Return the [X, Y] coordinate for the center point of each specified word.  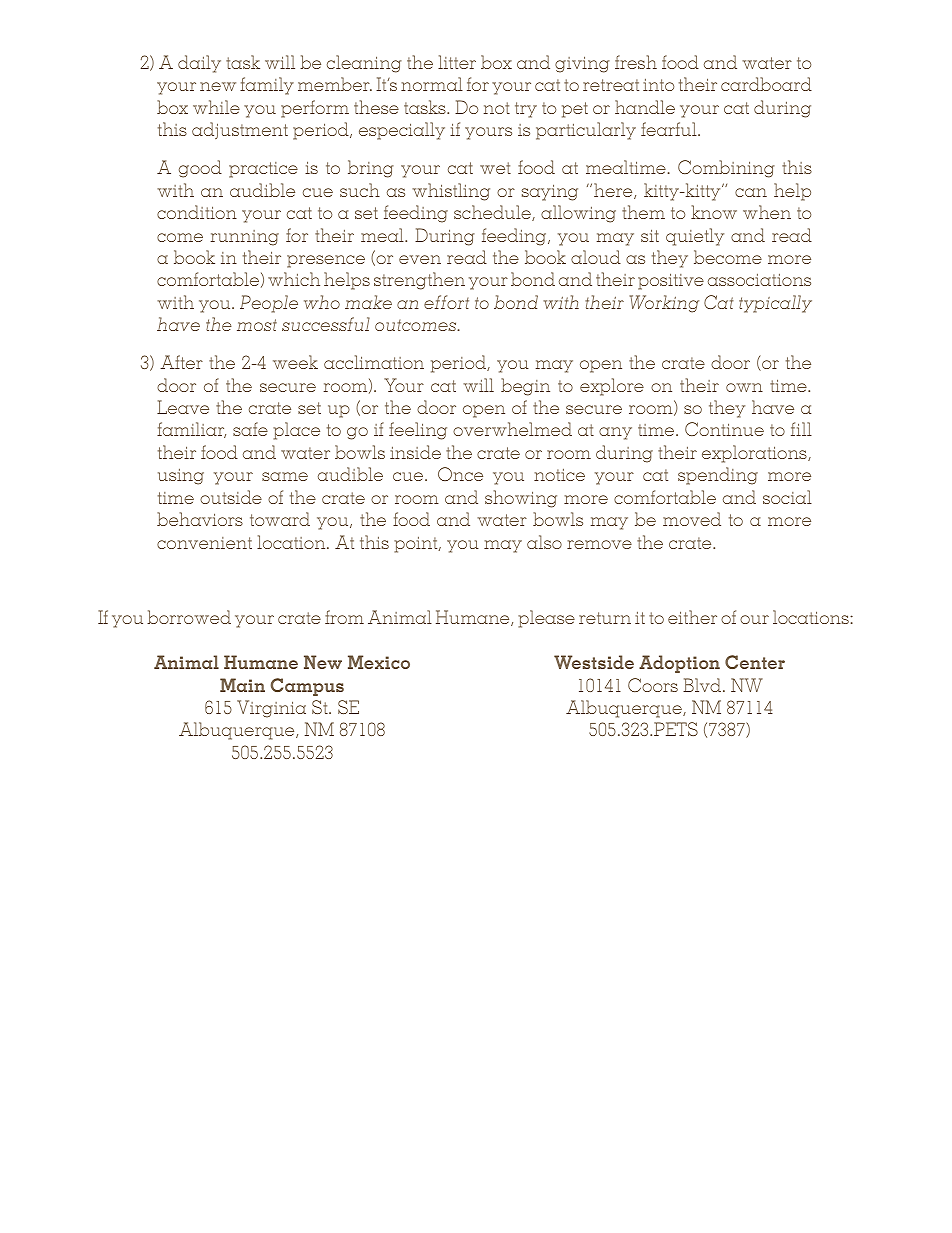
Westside [594, 662]
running [245, 238]
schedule [493, 213]
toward [280, 519]
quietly [695, 237]
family [267, 86]
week [295, 362]
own [744, 387]
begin [525, 387]
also [544, 542]
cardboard [766, 84]
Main [242, 685]
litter [457, 62]
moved [692, 519]
